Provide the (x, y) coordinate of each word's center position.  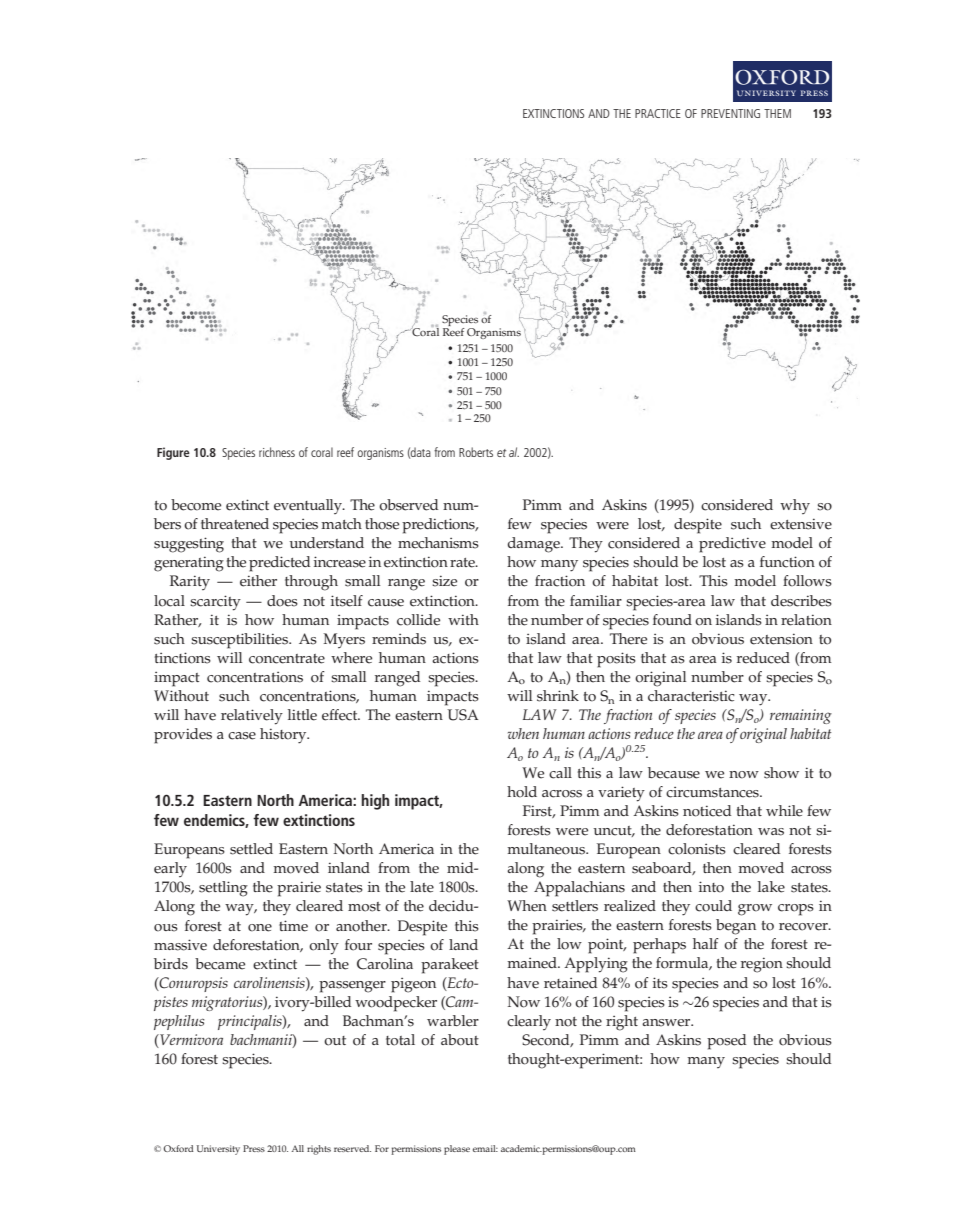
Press (254, 1148)
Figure (173, 453)
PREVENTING (730, 113)
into (711, 887)
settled (251, 849)
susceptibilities (240, 641)
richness (277, 452)
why (795, 506)
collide (418, 620)
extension (781, 639)
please (457, 1150)
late (422, 887)
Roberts (476, 452)
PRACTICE (658, 113)
